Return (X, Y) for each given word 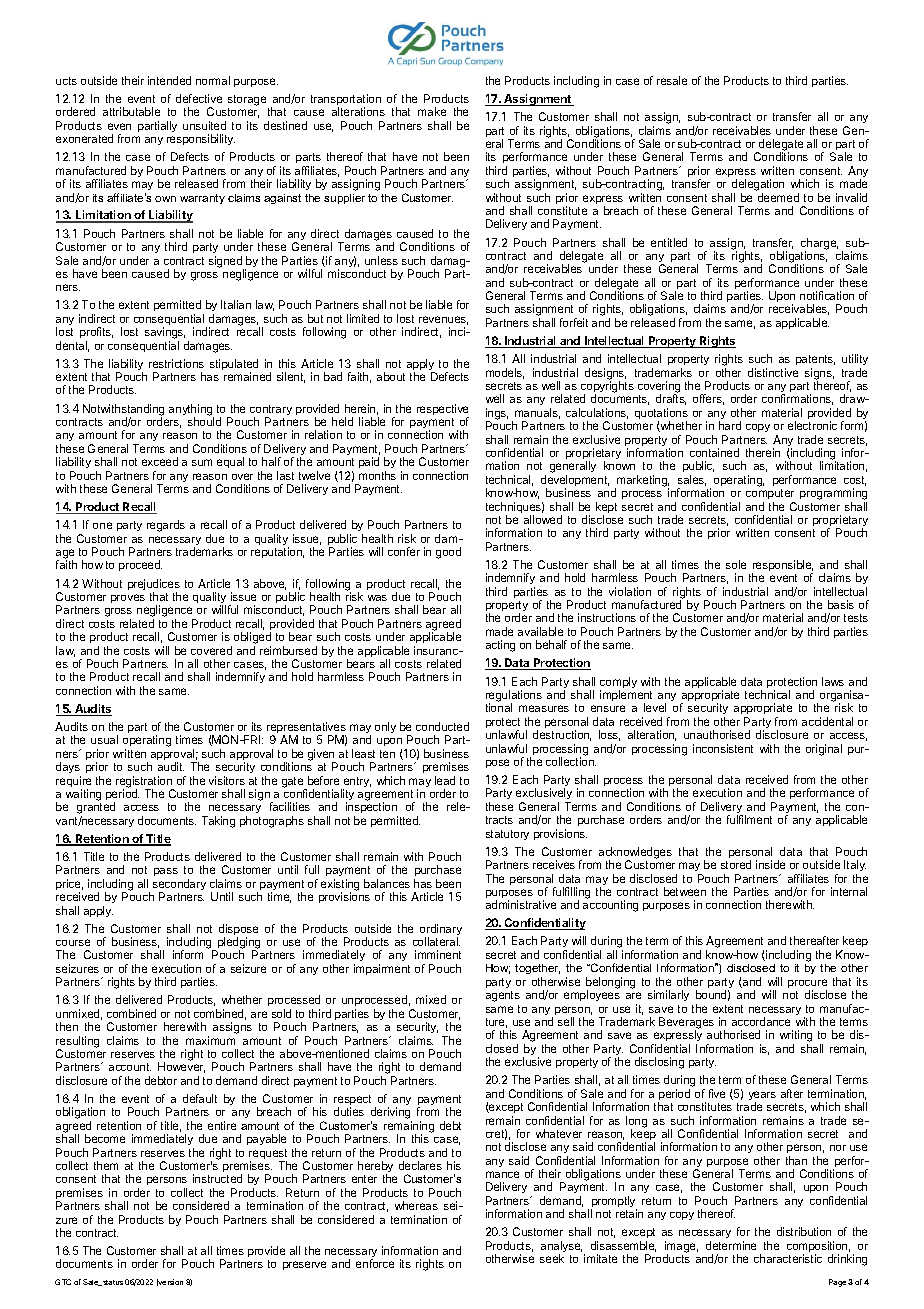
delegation (757, 186)
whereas (416, 1205)
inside (770, 864)
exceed (160, 461)
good (448, 553)
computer (770, 494)
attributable (131, 111)
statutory (507, 835)
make (432, 111)
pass (166, 872)
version (170, 1282)
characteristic (788, 1258)
